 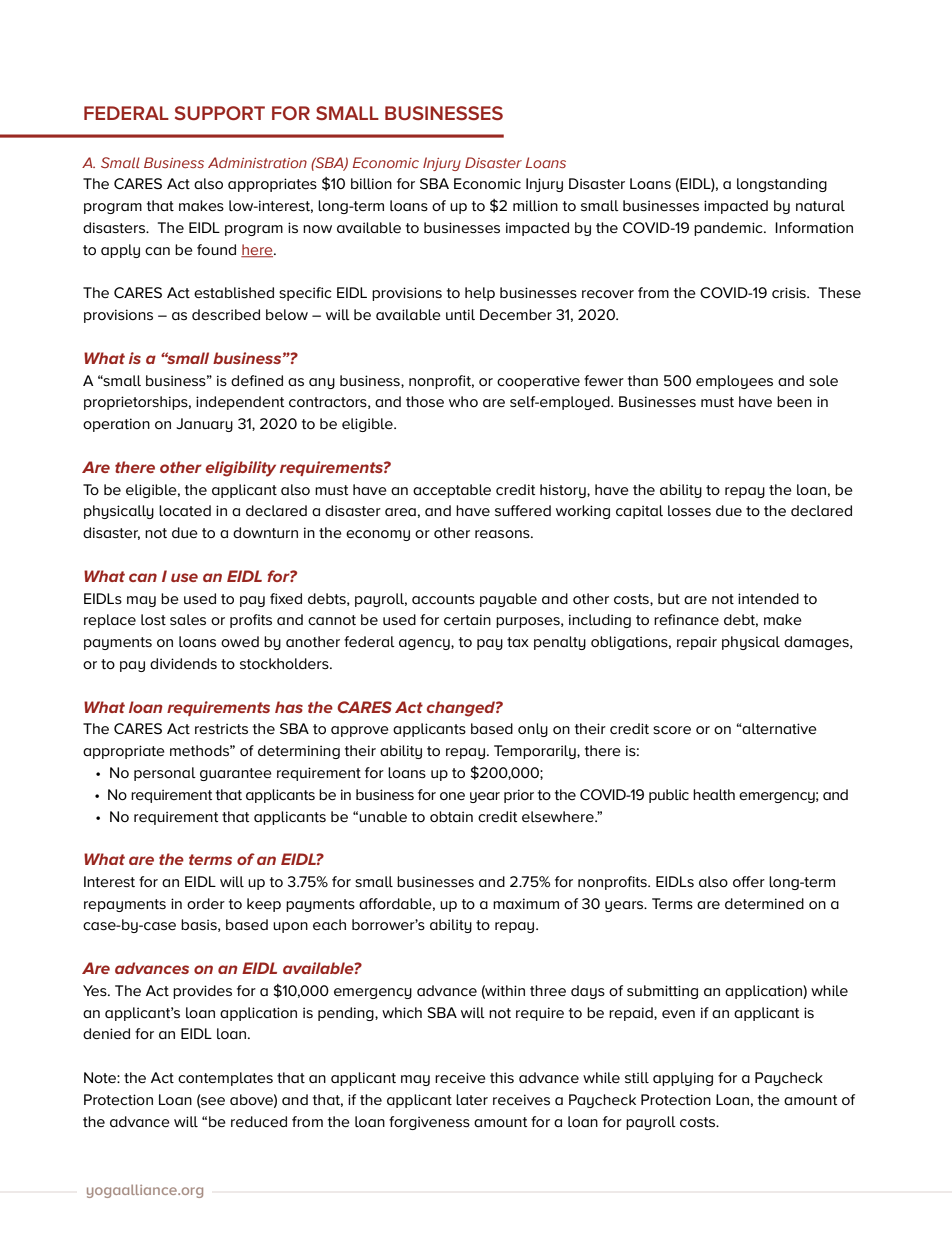 I want to click on crisis, so click(x=790, y=292).
